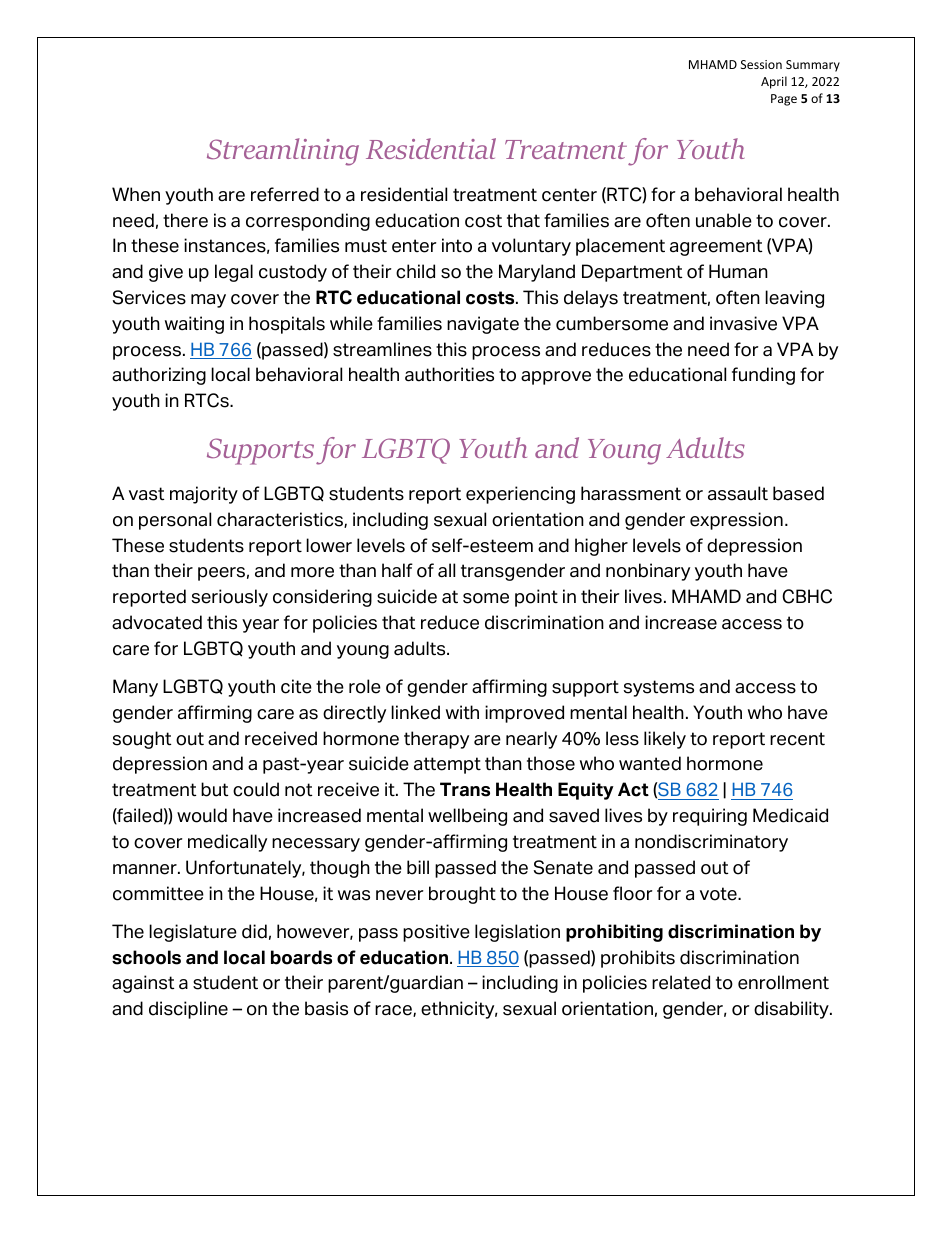 This document has width=952, height=1233. I want to click on into, so click(457, 245).
